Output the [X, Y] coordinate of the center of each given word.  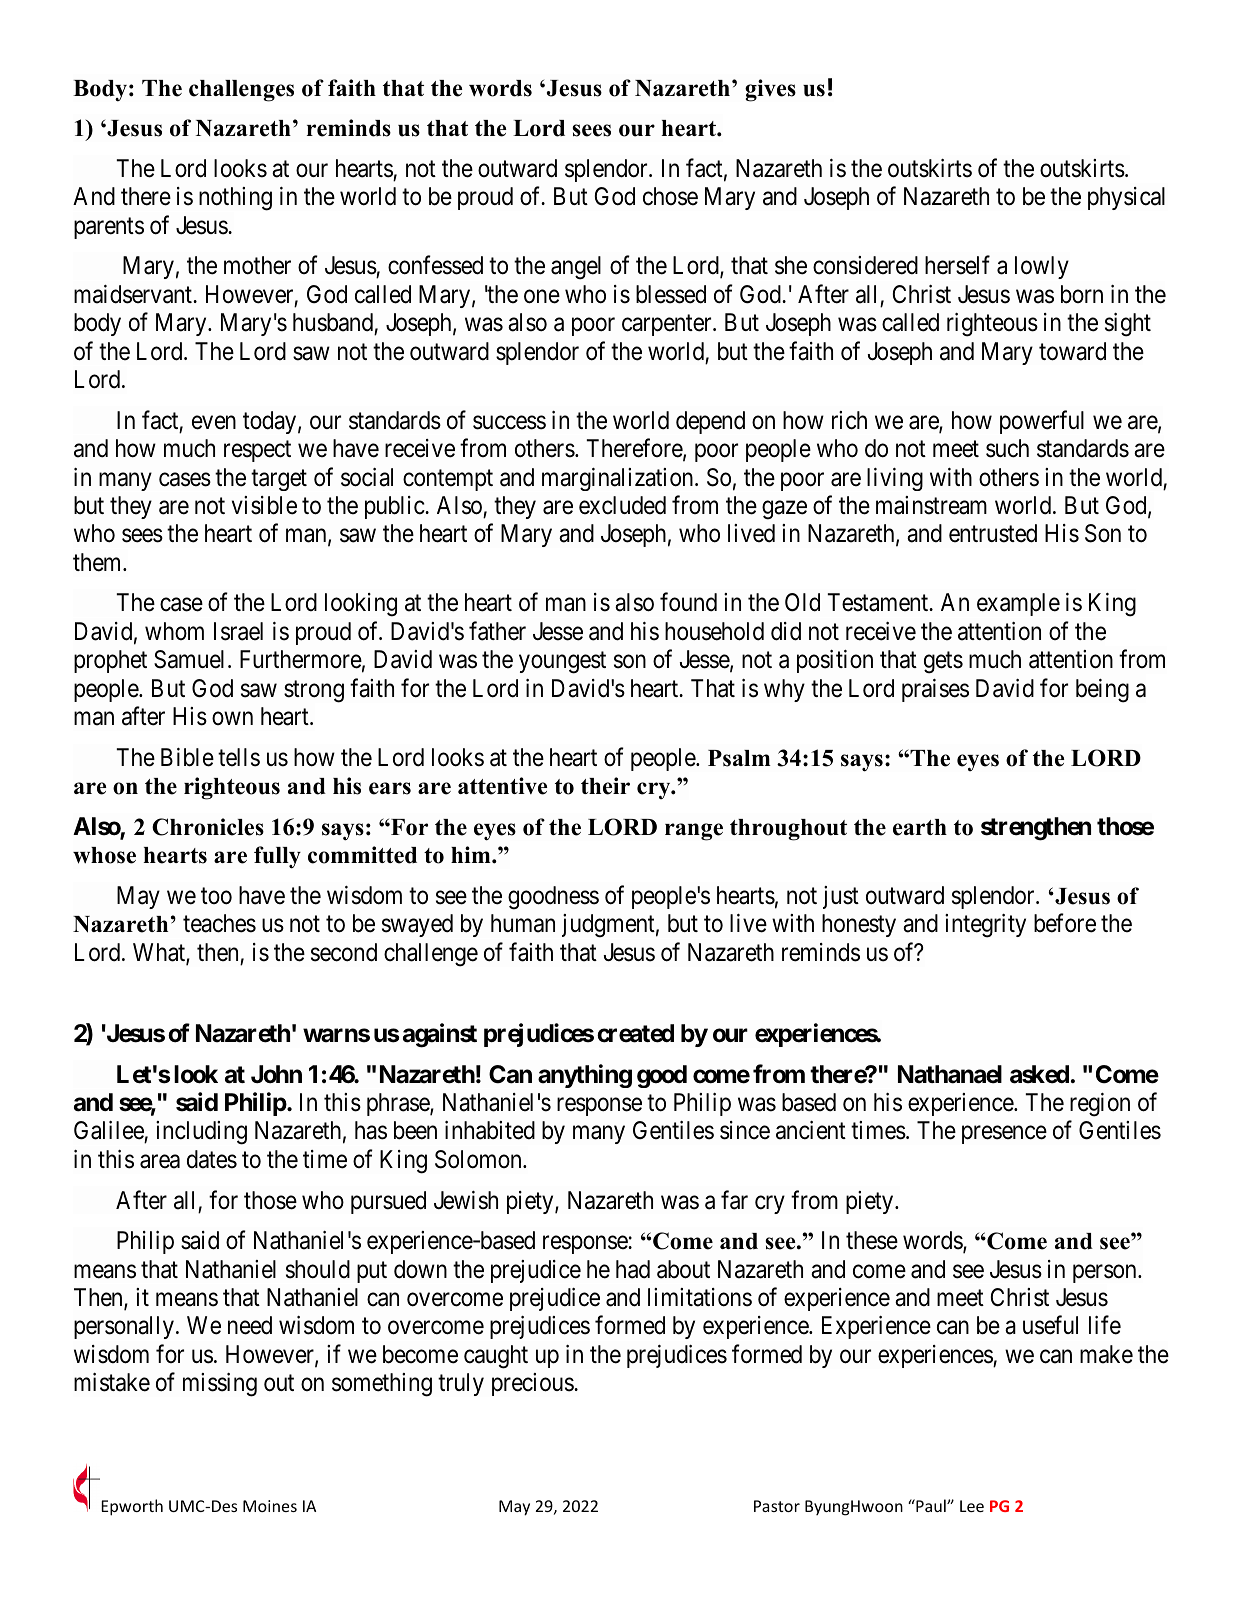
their [605, 786]
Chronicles [208, 827]
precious [533, 1384]
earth [920, 827]
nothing [235, 199]
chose [670, 196]
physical [1126, 198]
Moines [270, 1506]
